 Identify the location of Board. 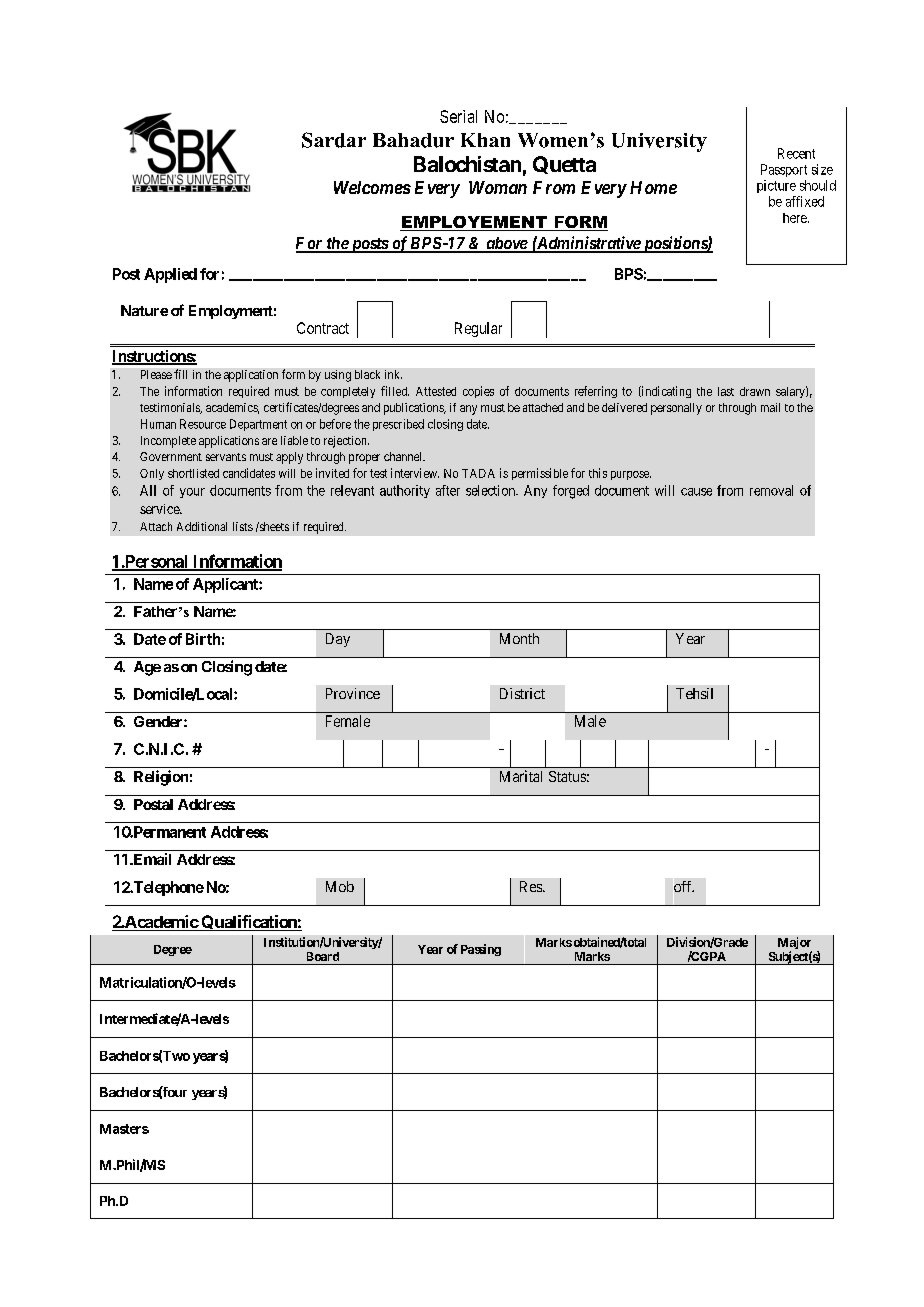
(323, 956).
